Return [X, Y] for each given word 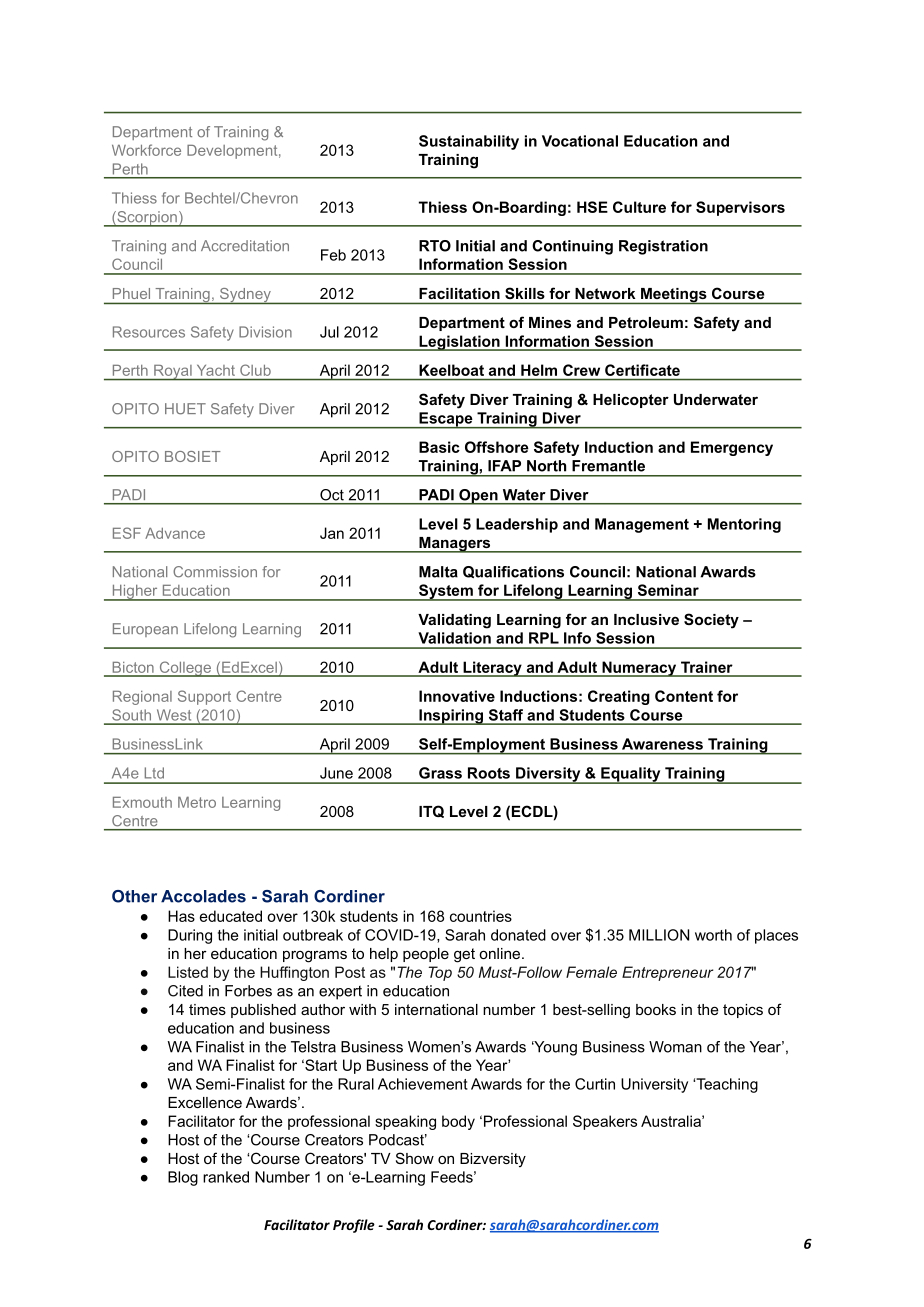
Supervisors [740, 208]
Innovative [457, 696]
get [464, 955]
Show [415, 1158]
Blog [183, 1178]
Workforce [146, 150]
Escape [446, 420]
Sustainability [469, 142]
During [190, 936]
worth [713, 935]
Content [684, 696]
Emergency [732, 448]
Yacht [216, 370]
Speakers [605, 1122]
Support [204, 697]
